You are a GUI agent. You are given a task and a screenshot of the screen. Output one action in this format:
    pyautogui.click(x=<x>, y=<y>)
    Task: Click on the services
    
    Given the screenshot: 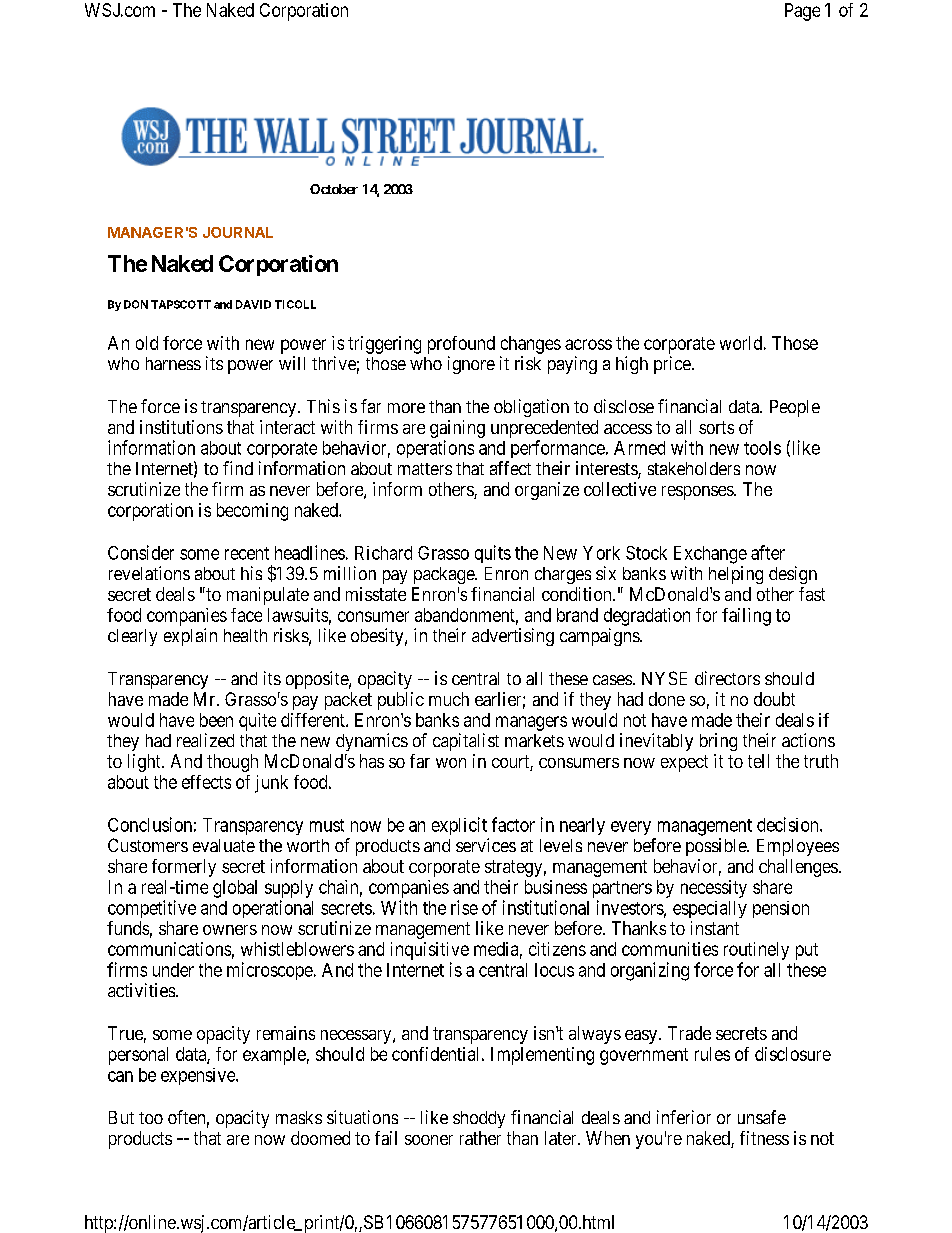 What is the action you would take?
    pyautogui.click(x=486, y=845)
